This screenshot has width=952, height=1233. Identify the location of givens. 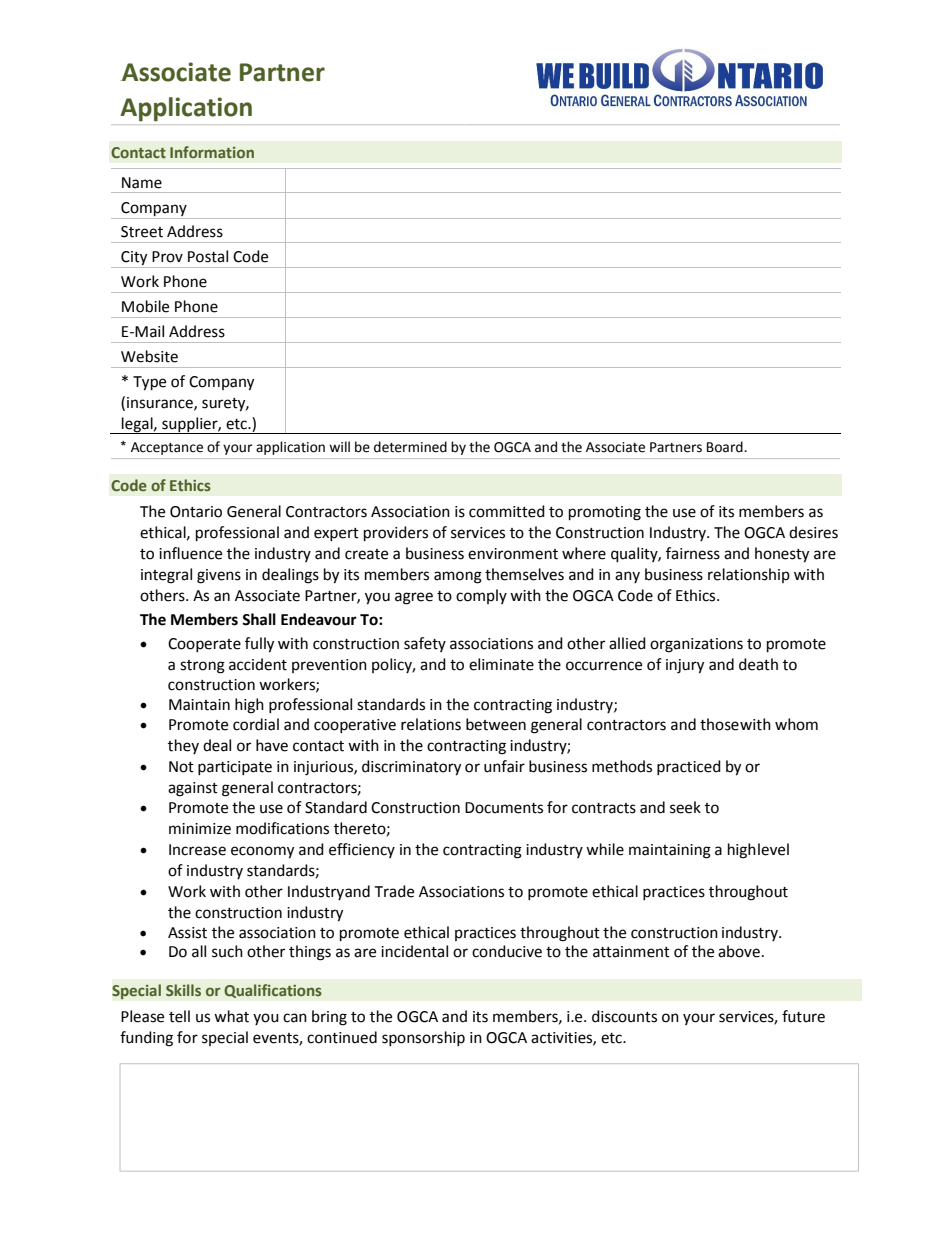
(219, 576).
